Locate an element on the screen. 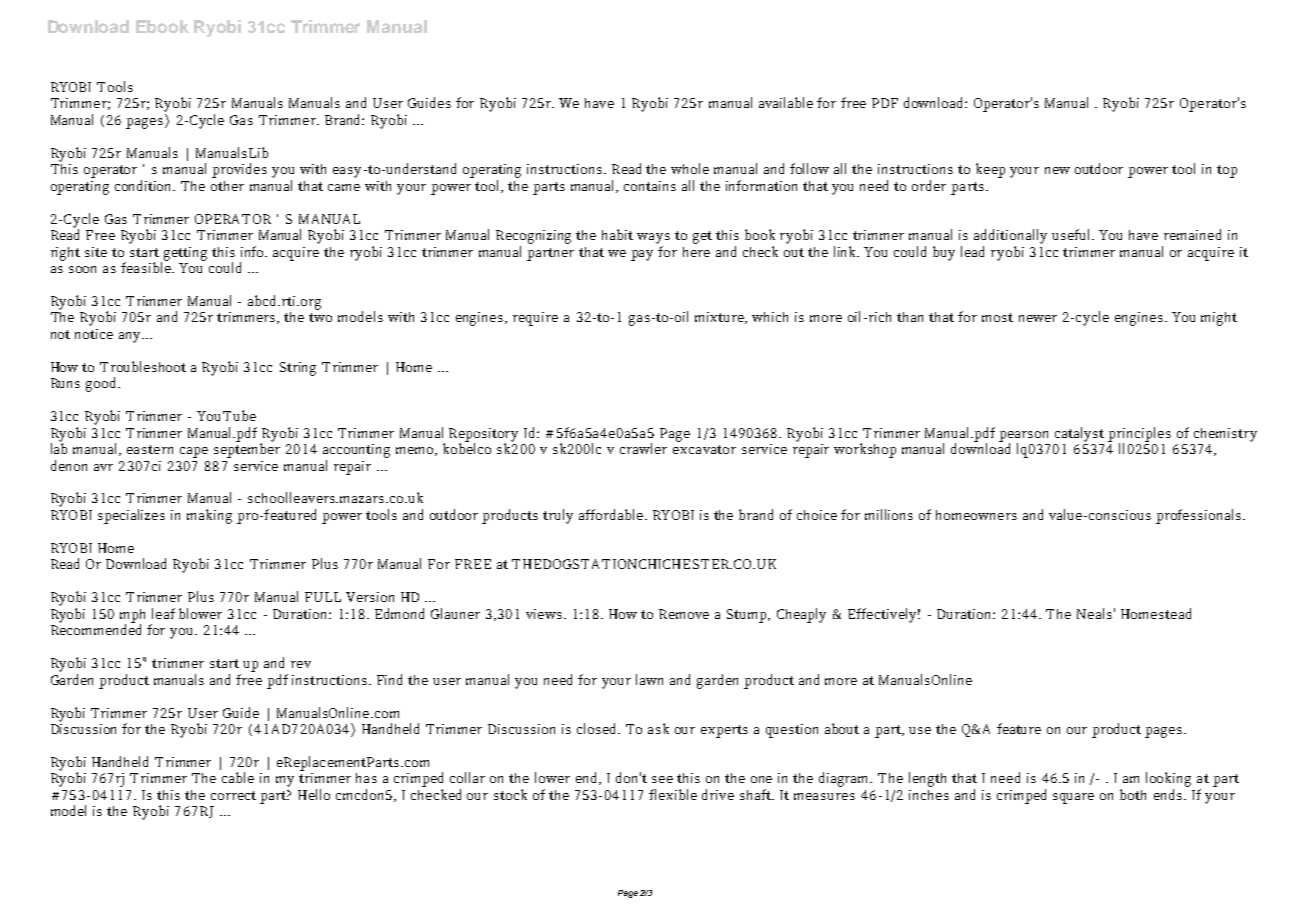 The height and width of the screenshot is (924, 1308). cape is located at coordinates (194, 452).
